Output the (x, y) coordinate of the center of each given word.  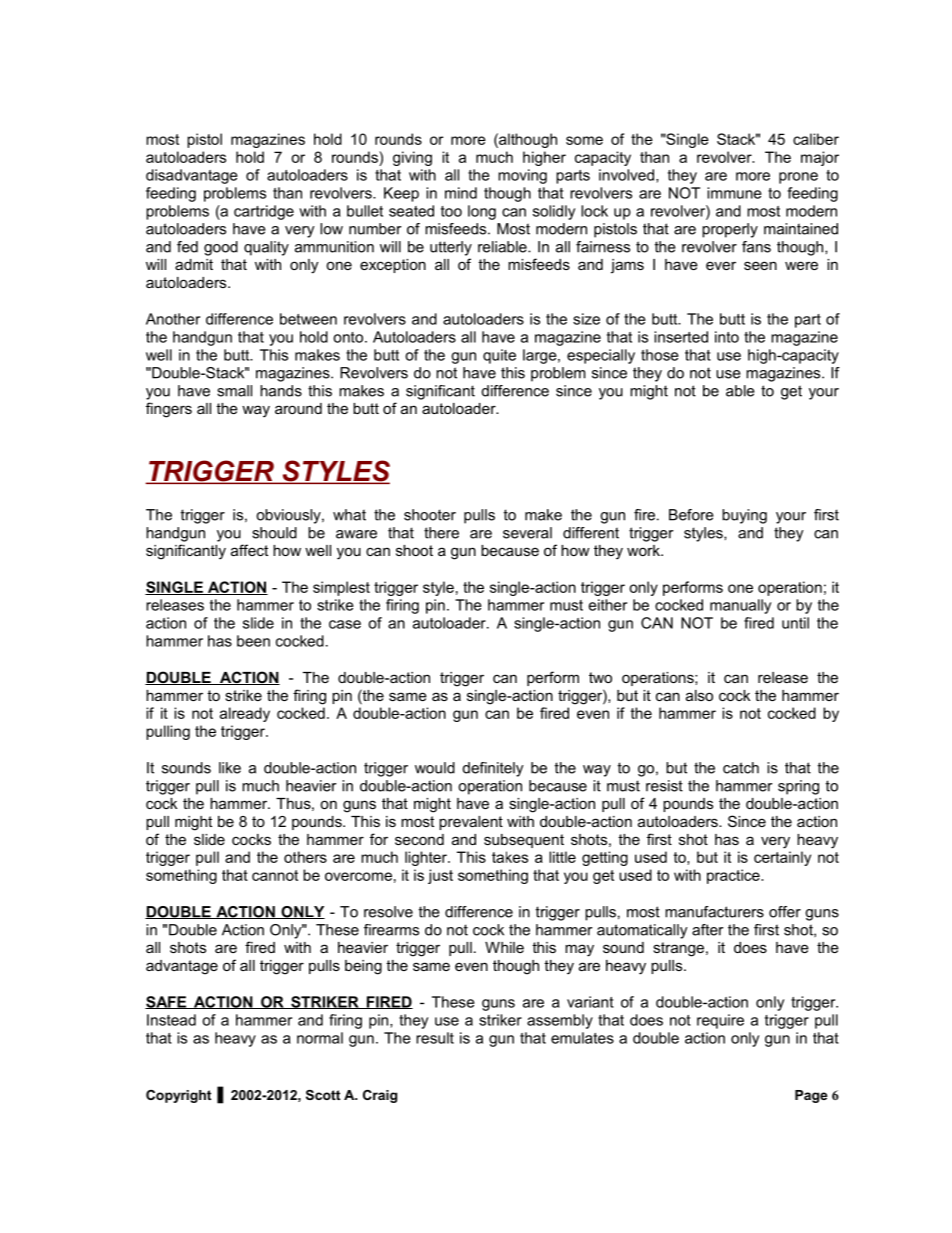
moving (522, 176)
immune (734, 193)
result (435, 1038)
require (720, 1021)
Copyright (178, 1096)
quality (266, 248)
